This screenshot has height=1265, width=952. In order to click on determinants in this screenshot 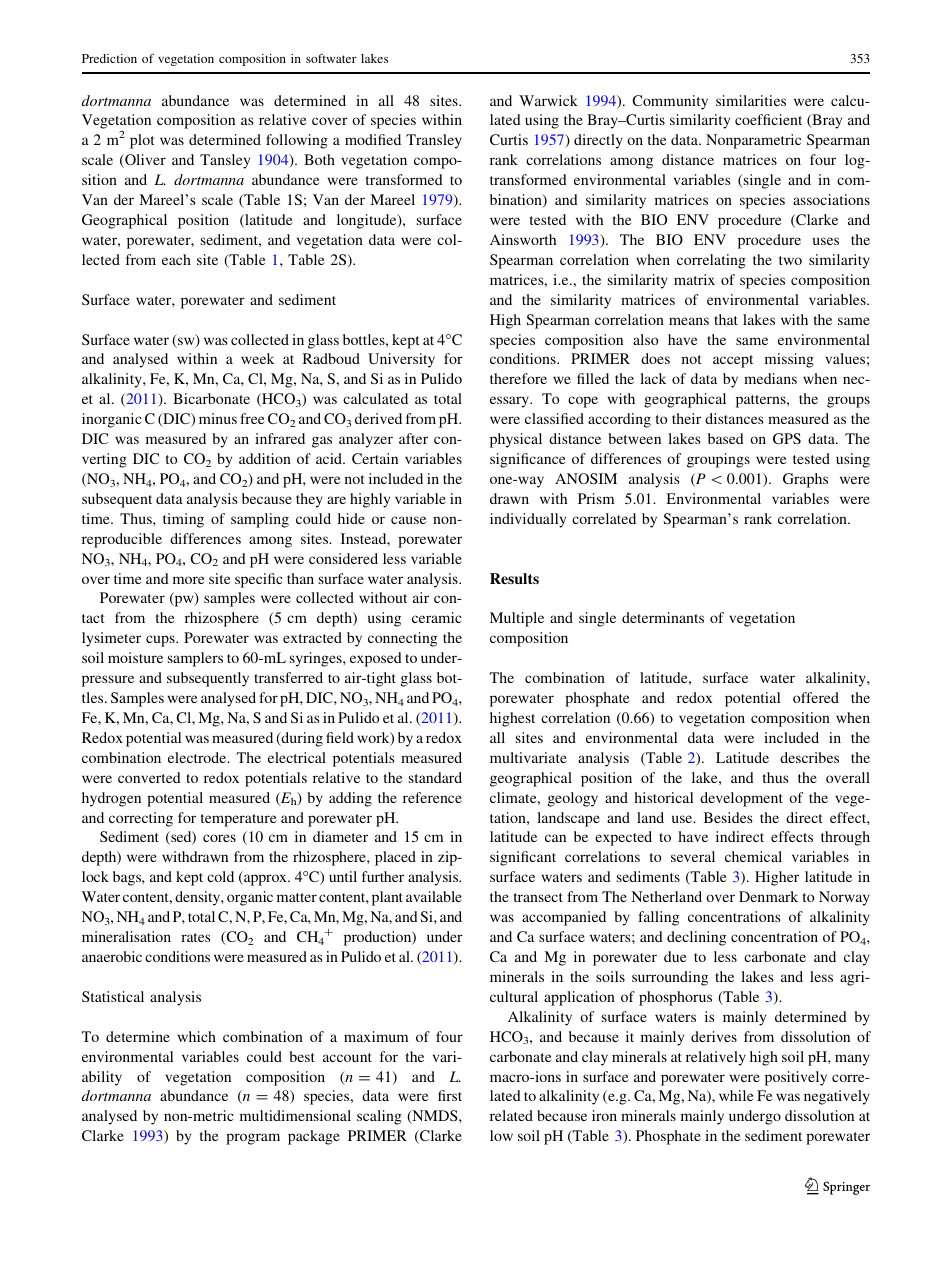, I will do `click(663, 617)`.
